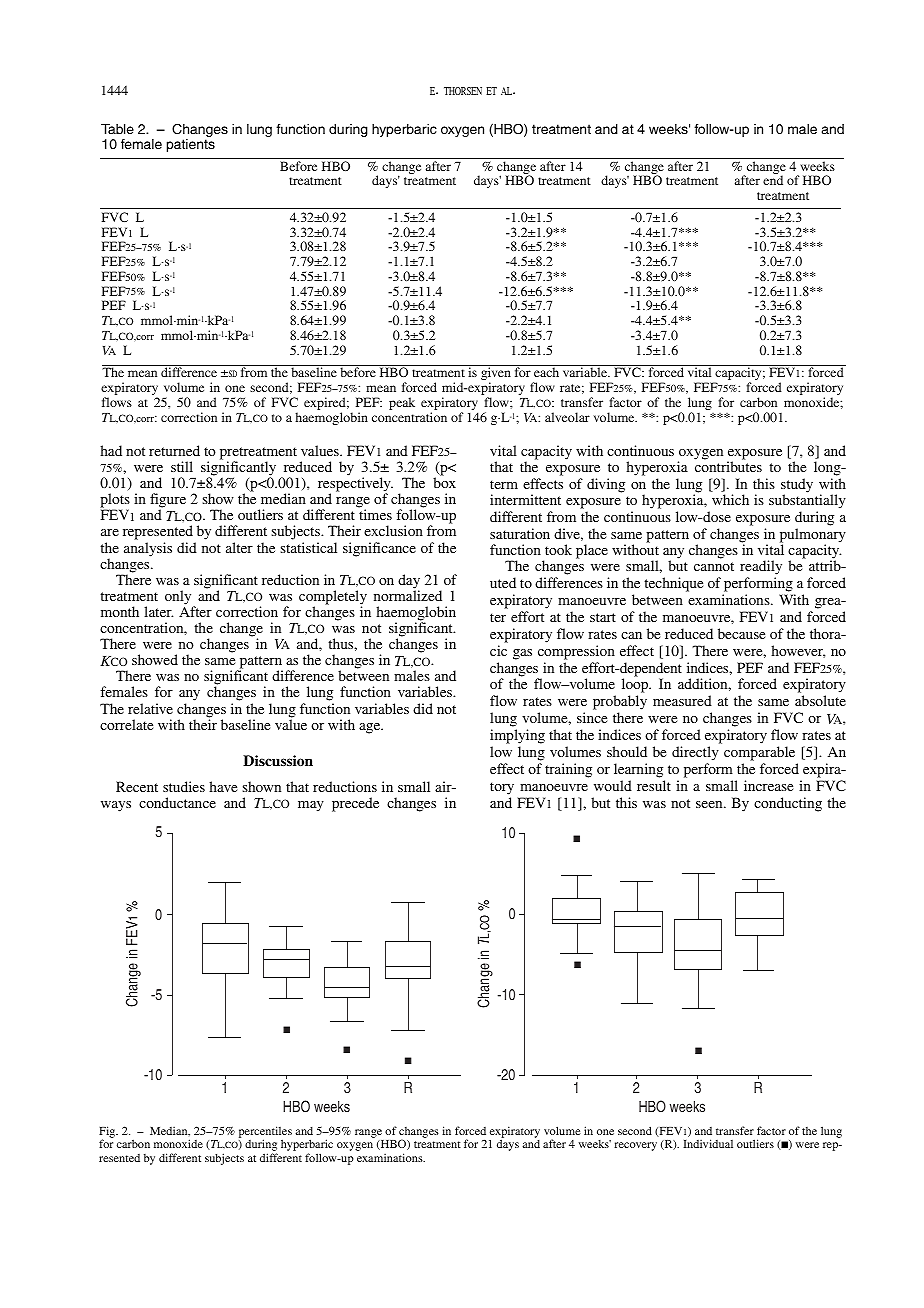  Describe the element at coordinates (741, 633) in the screenshot. I see `because` at that location.
